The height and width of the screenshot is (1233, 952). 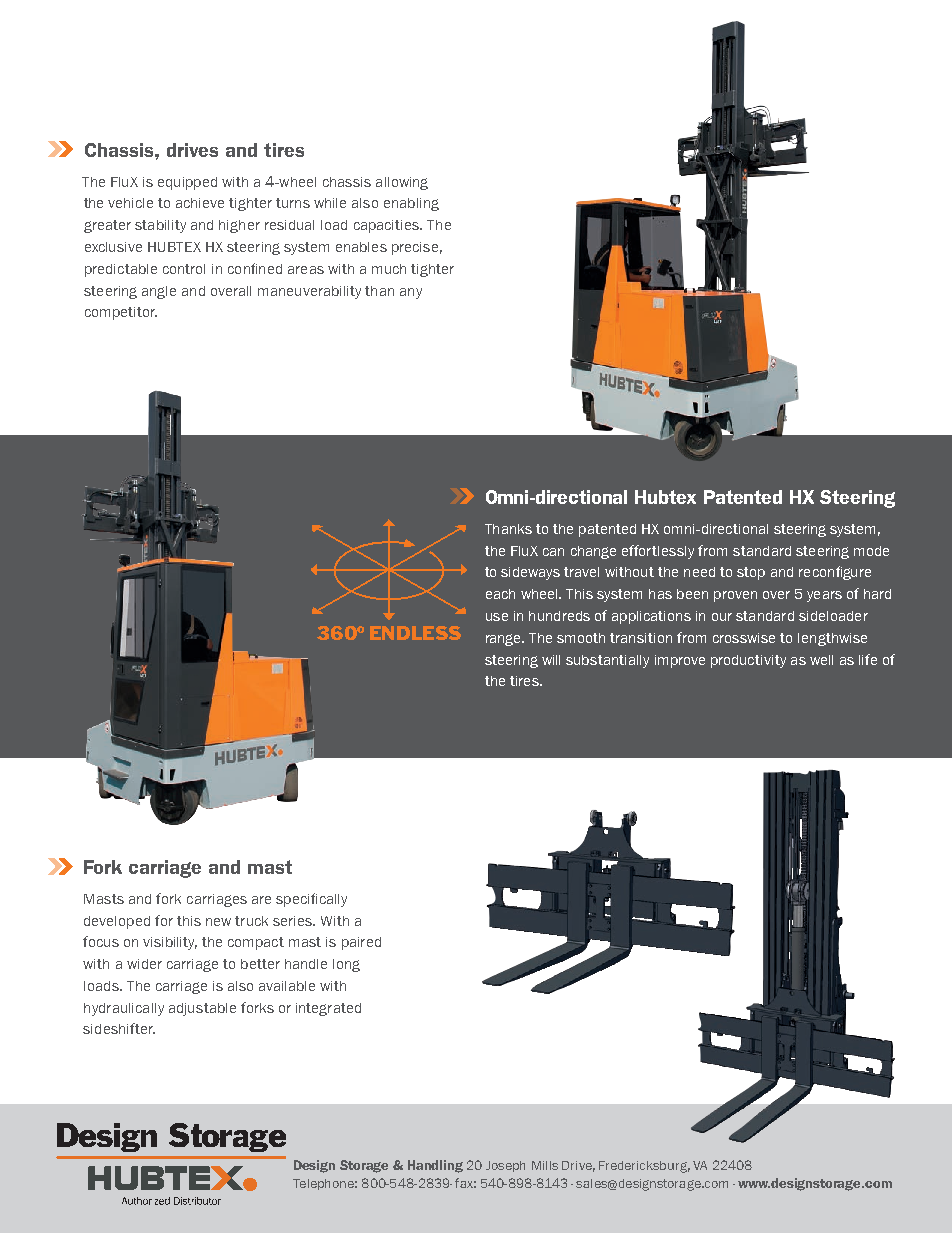 I want to click on adjustable, so click(x=202, y=1009).
